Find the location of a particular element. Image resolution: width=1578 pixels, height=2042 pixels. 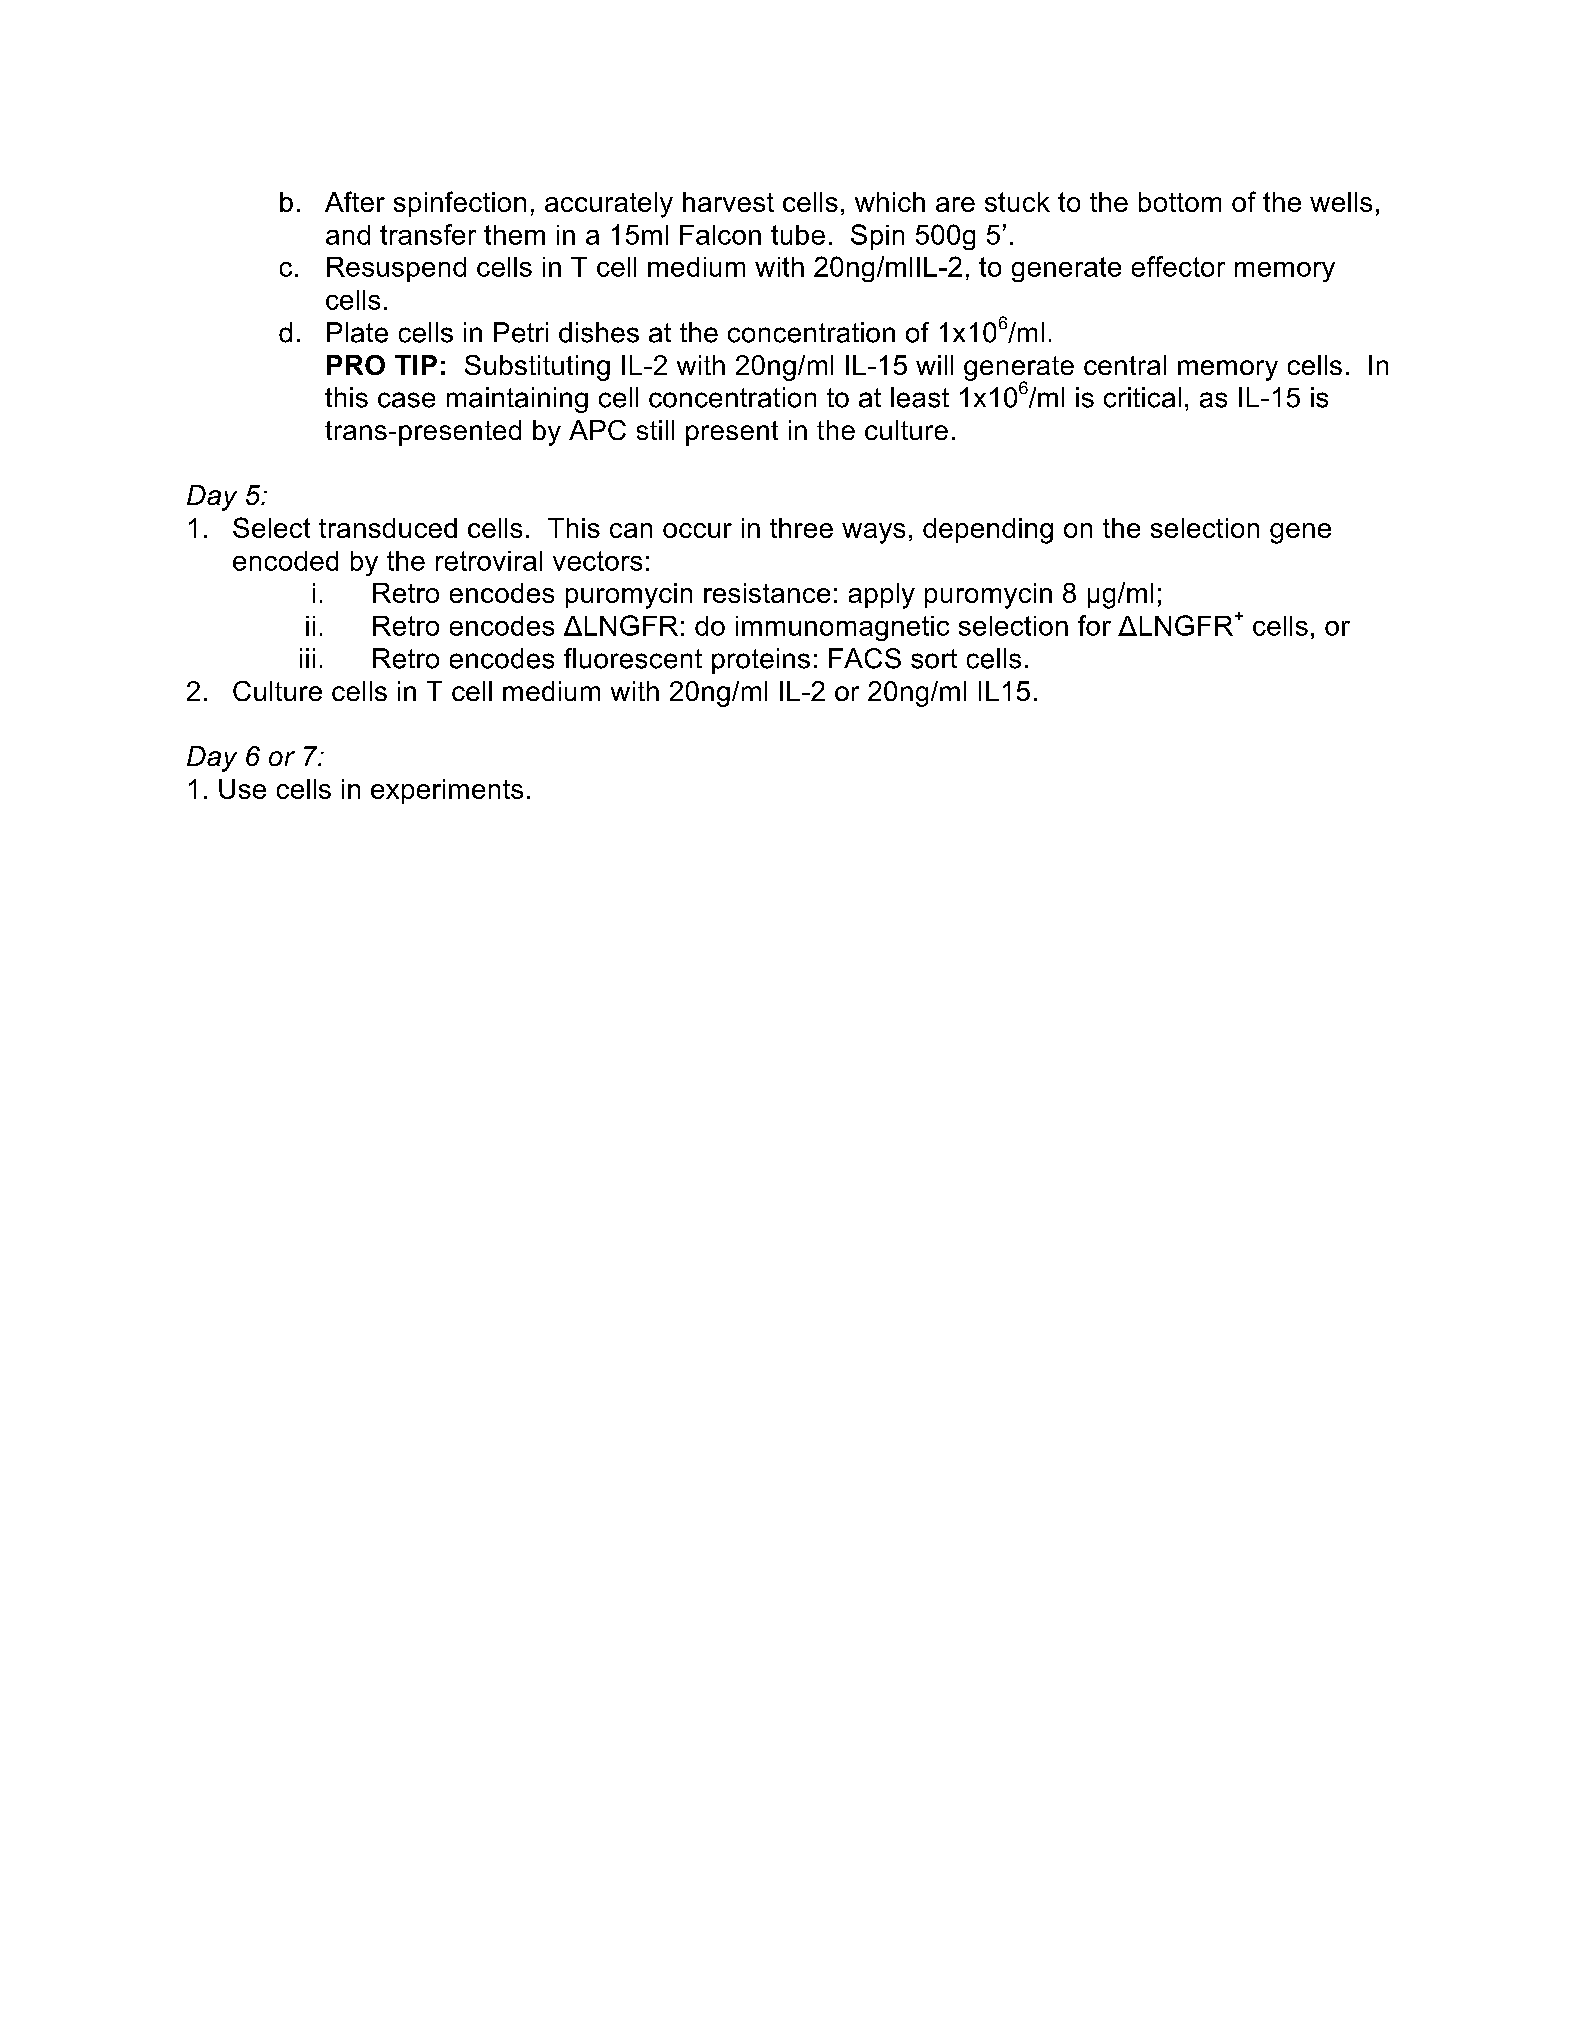

for is located at coordinates (1094, 625).
